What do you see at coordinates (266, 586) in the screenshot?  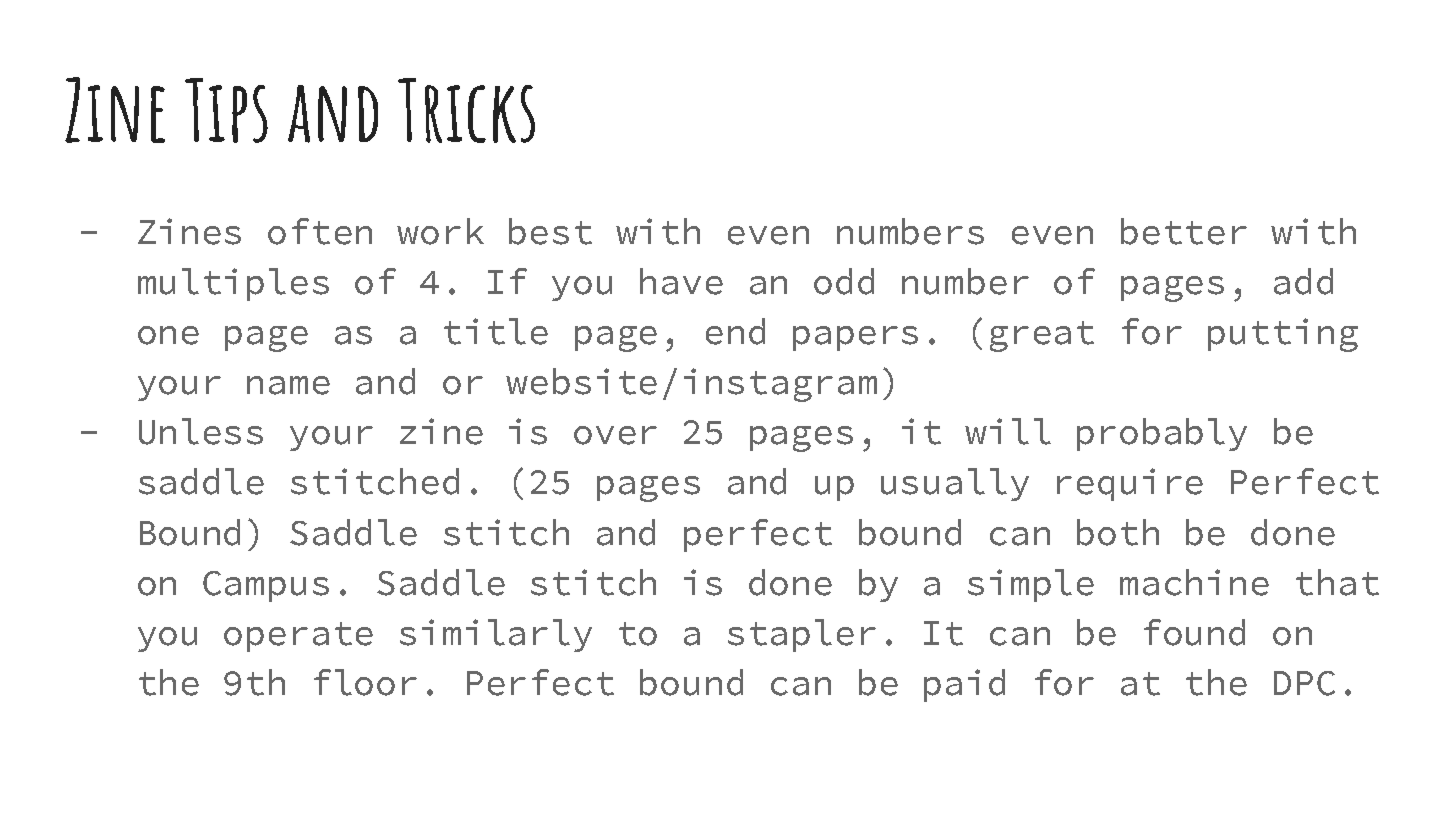 I see `Campus` at bounding box center [266, 586].
